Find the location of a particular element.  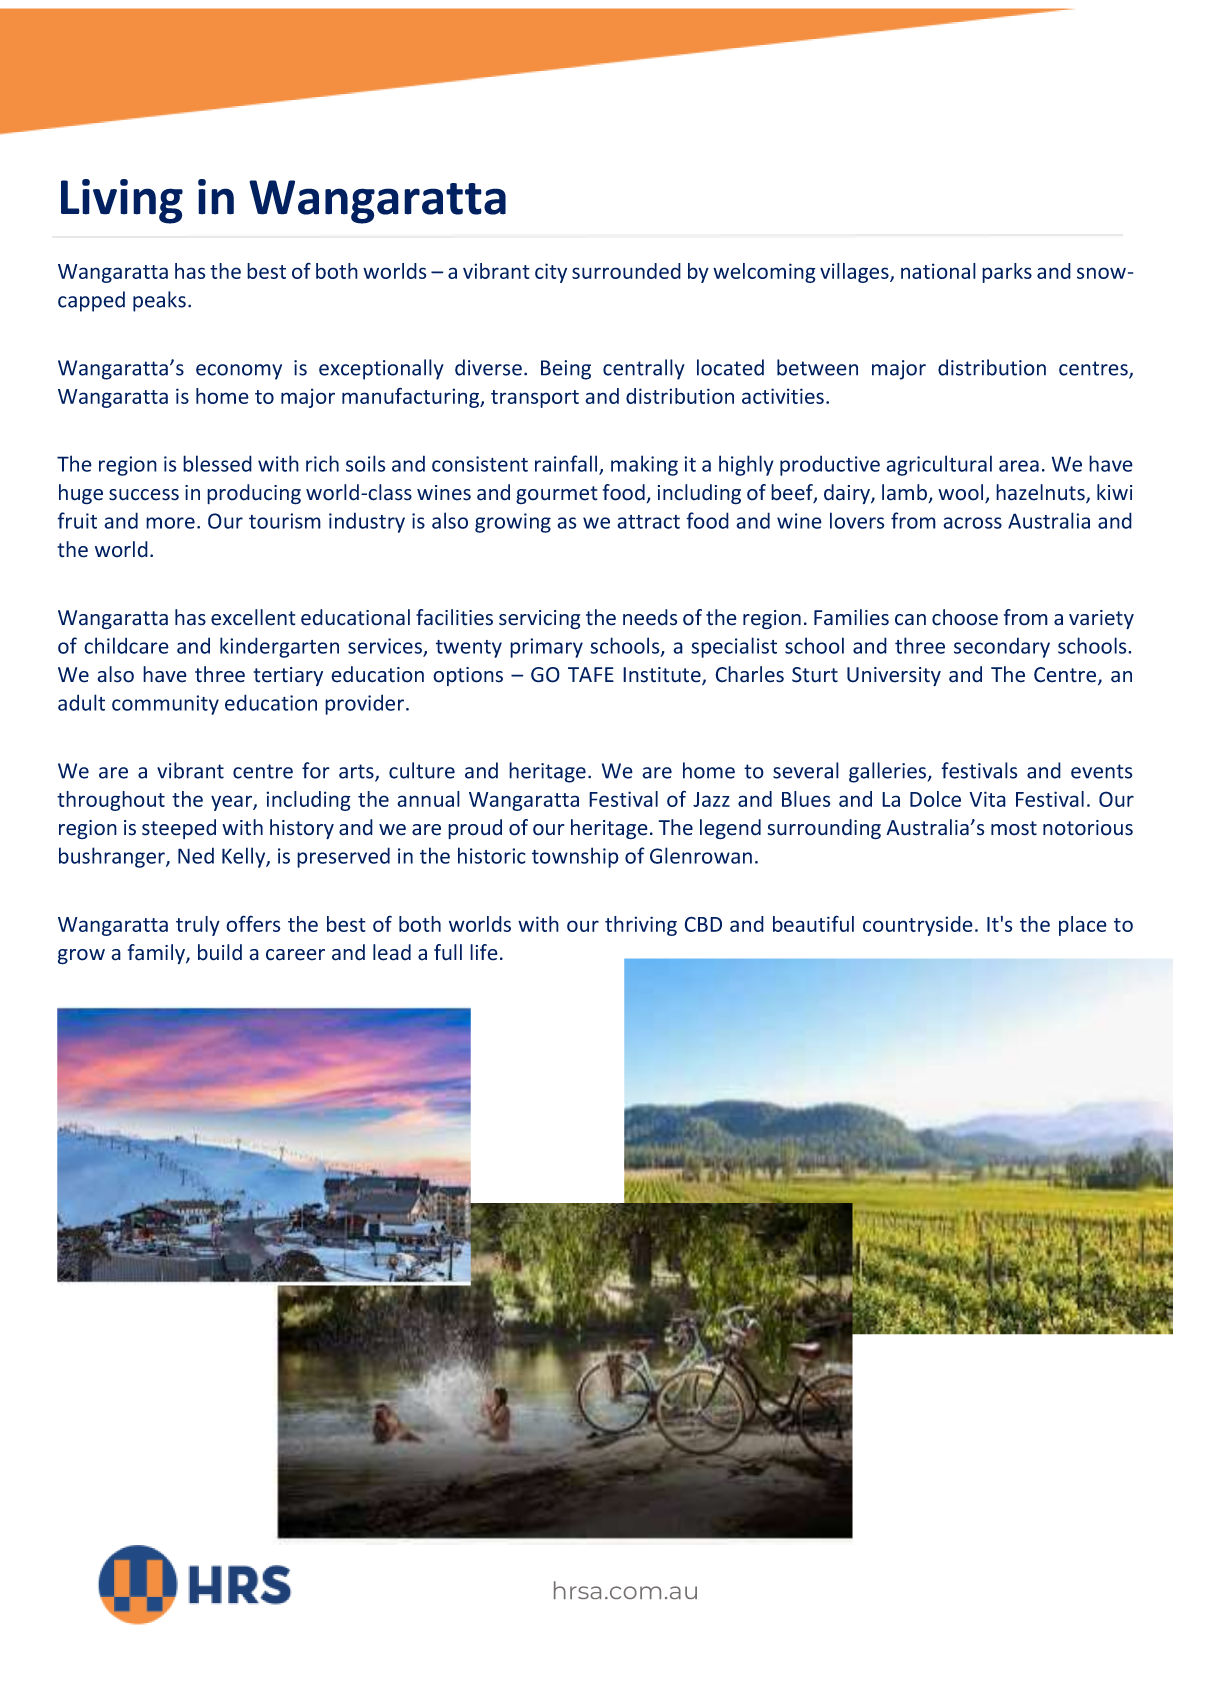

parks is located at coordinates (1007, 273).
